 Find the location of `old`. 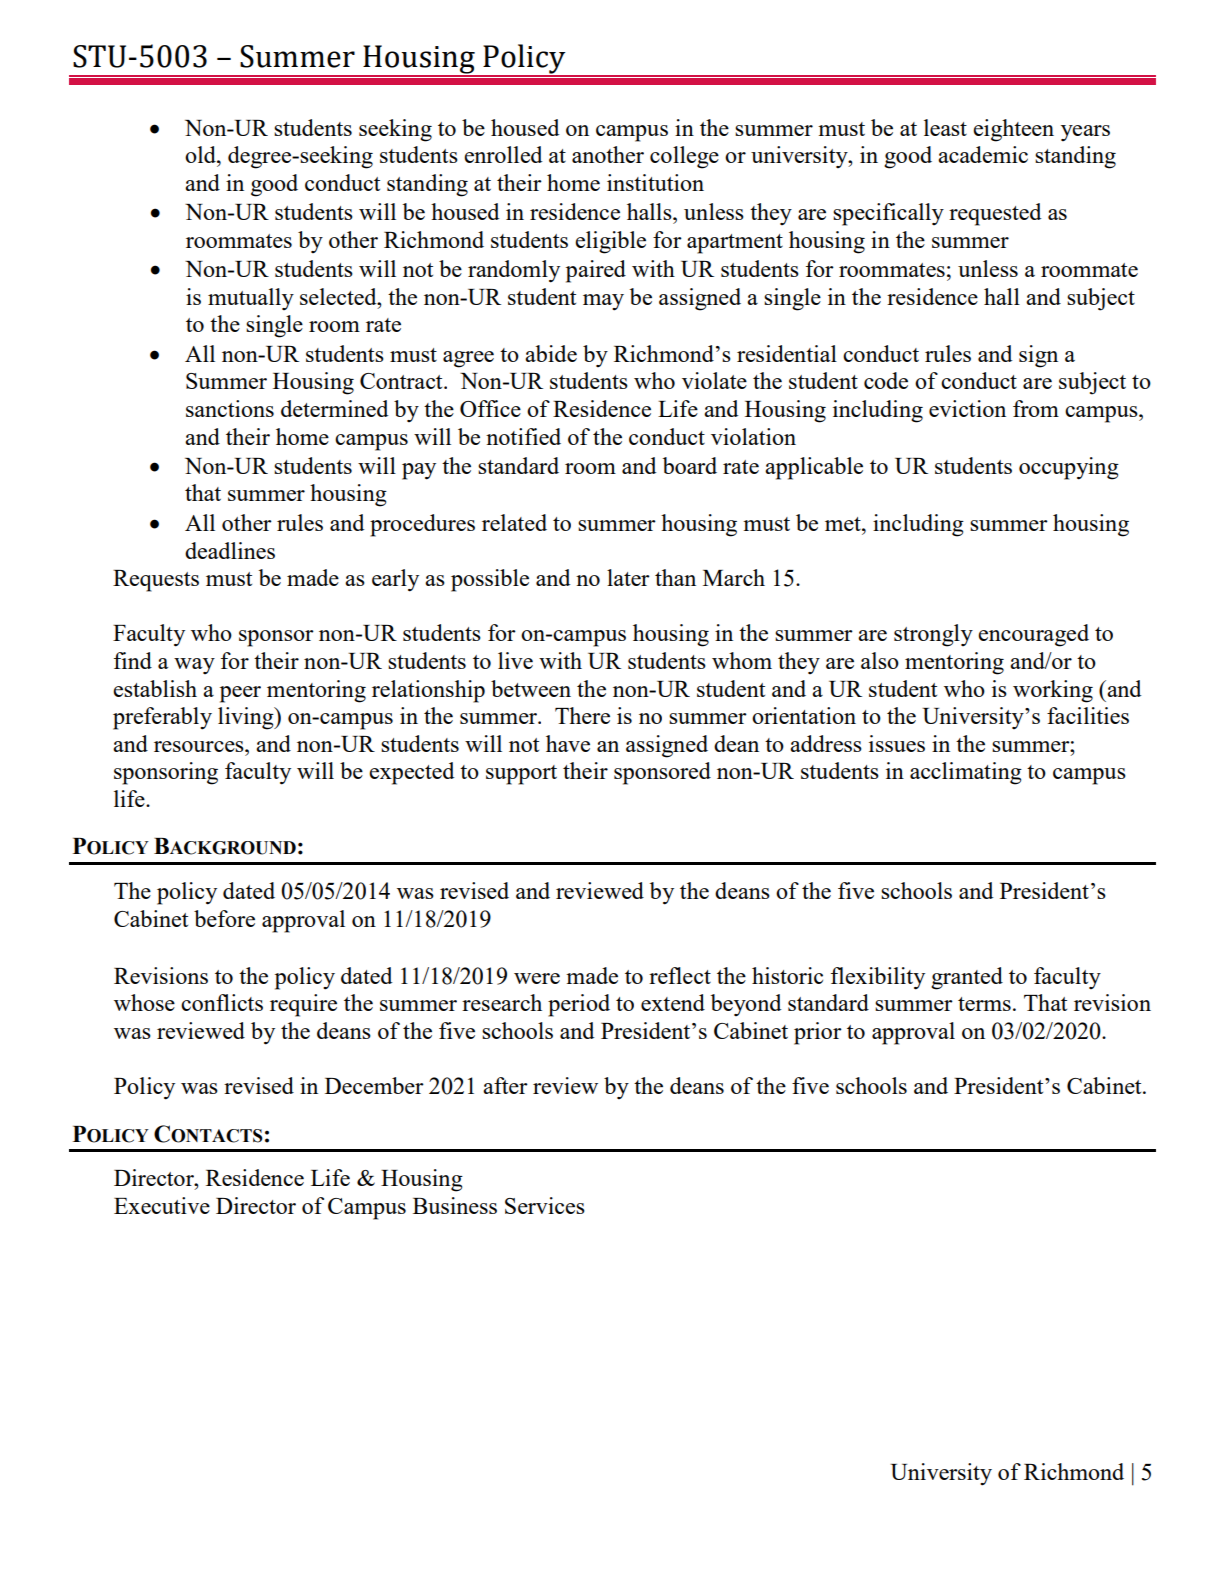

old is located at coordinates (201, 154).
